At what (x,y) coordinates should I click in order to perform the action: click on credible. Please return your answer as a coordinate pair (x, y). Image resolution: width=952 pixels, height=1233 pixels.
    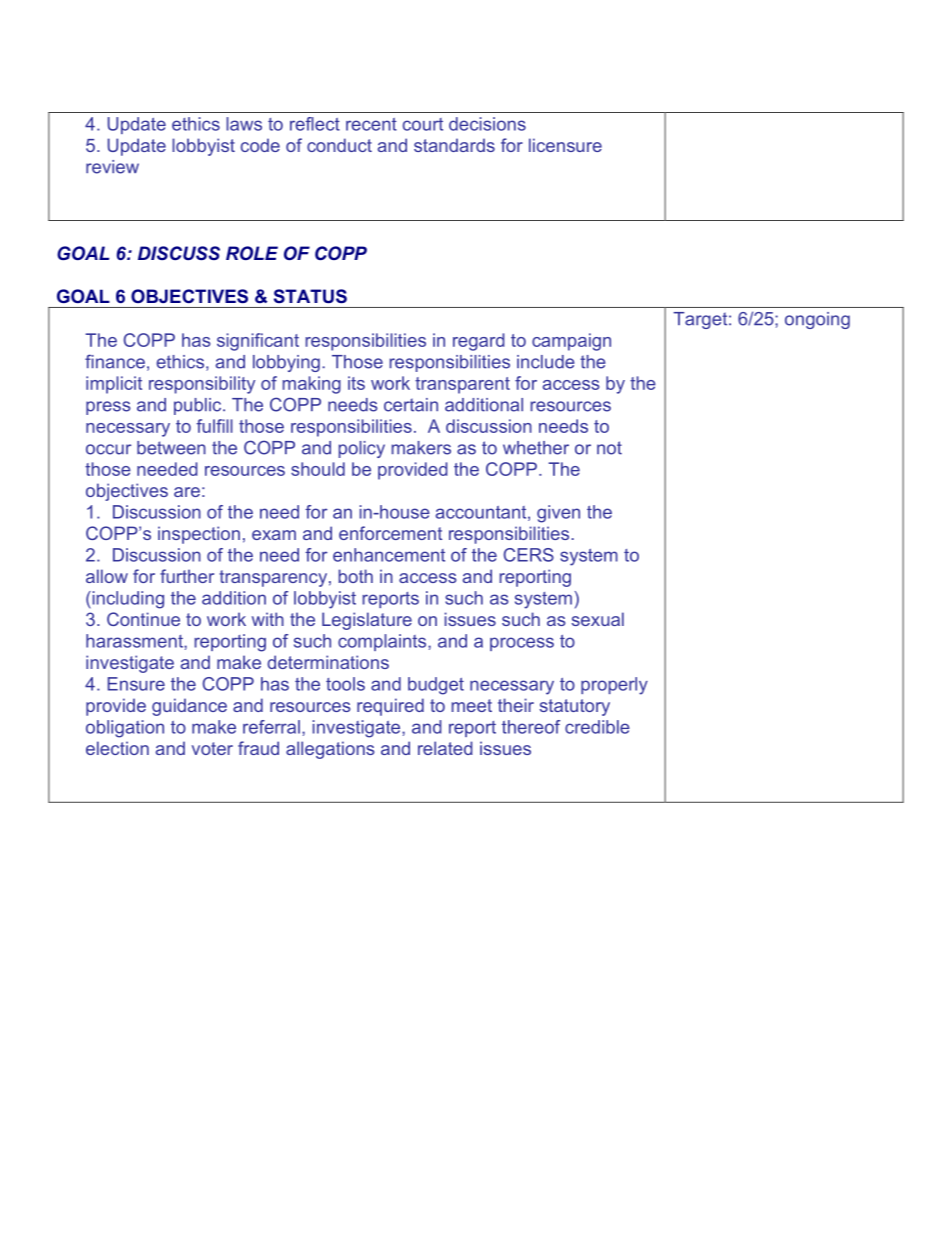
    Looking at the image, I should click on (597, 727).
